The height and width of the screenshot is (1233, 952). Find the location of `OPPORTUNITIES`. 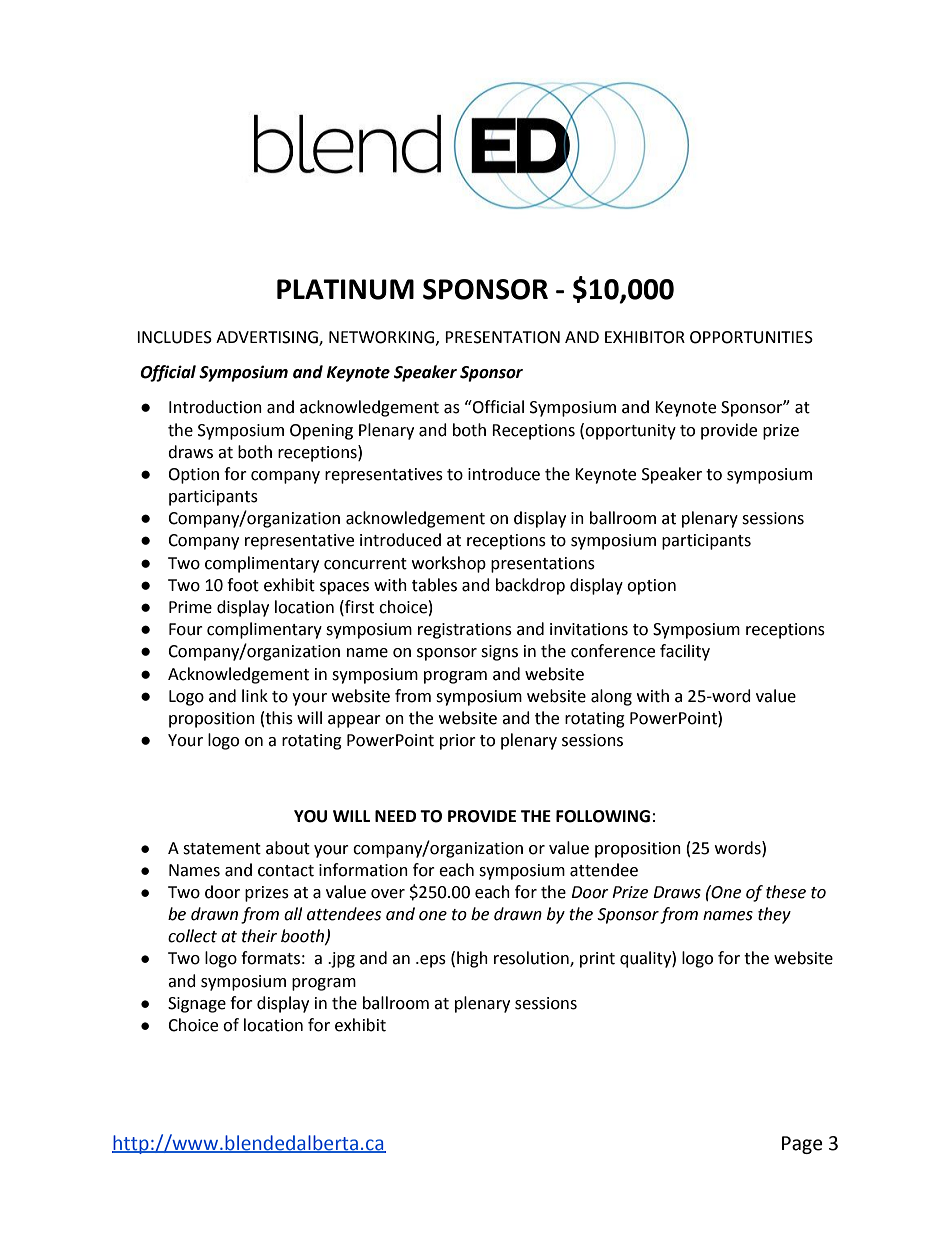

OPPORTUNITIES is located at coordinates (751, 337).
